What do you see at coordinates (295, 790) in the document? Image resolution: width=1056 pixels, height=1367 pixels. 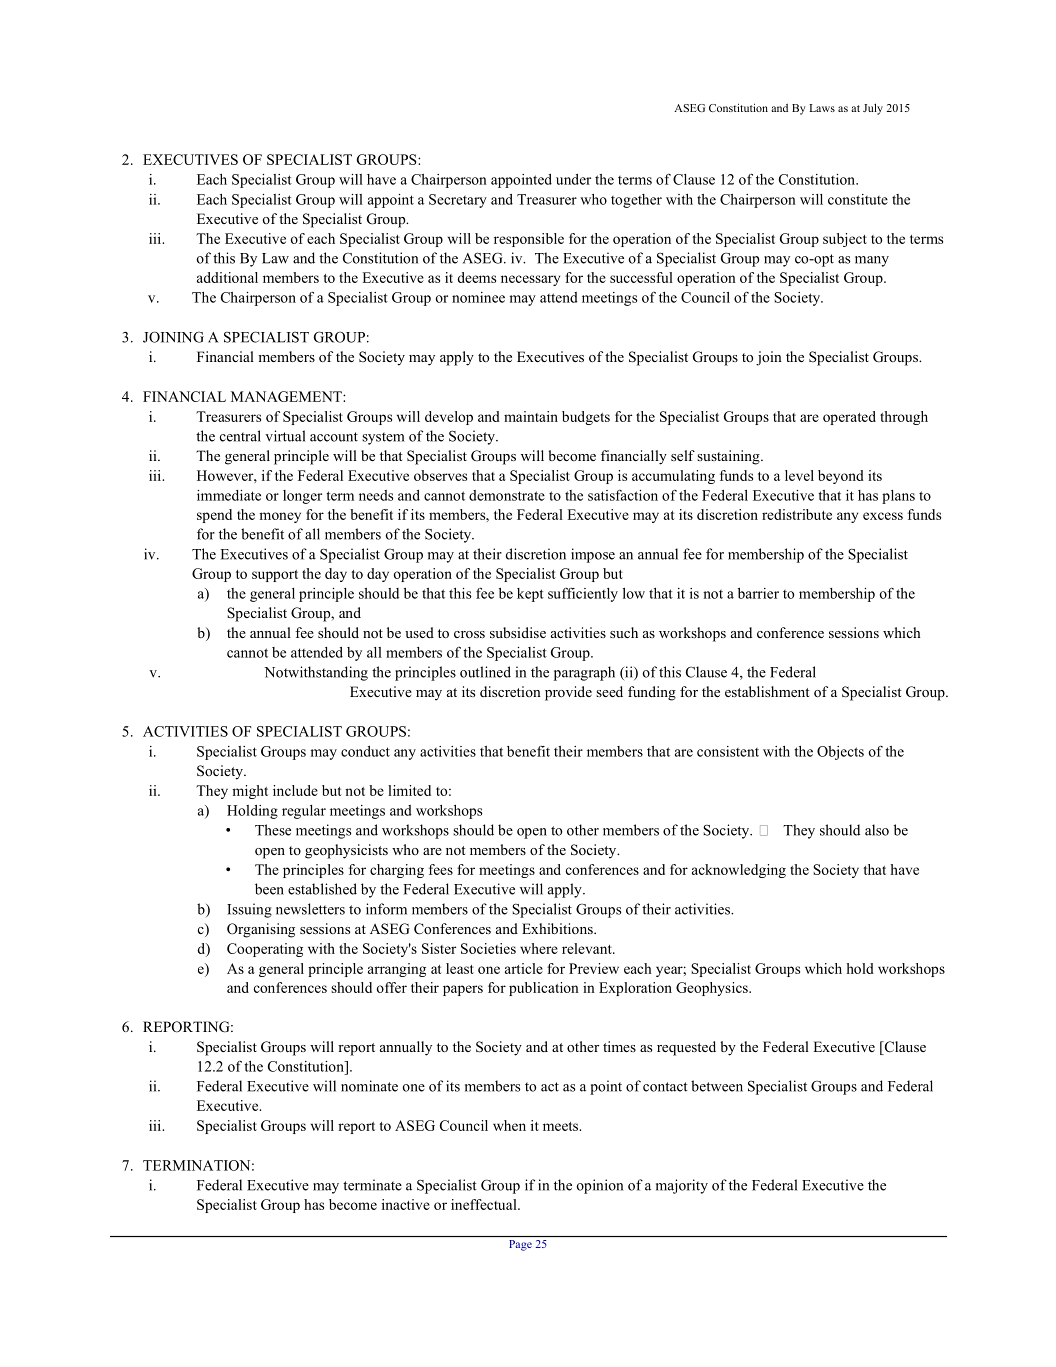 I see `include` at bounding box center [295, 790].
